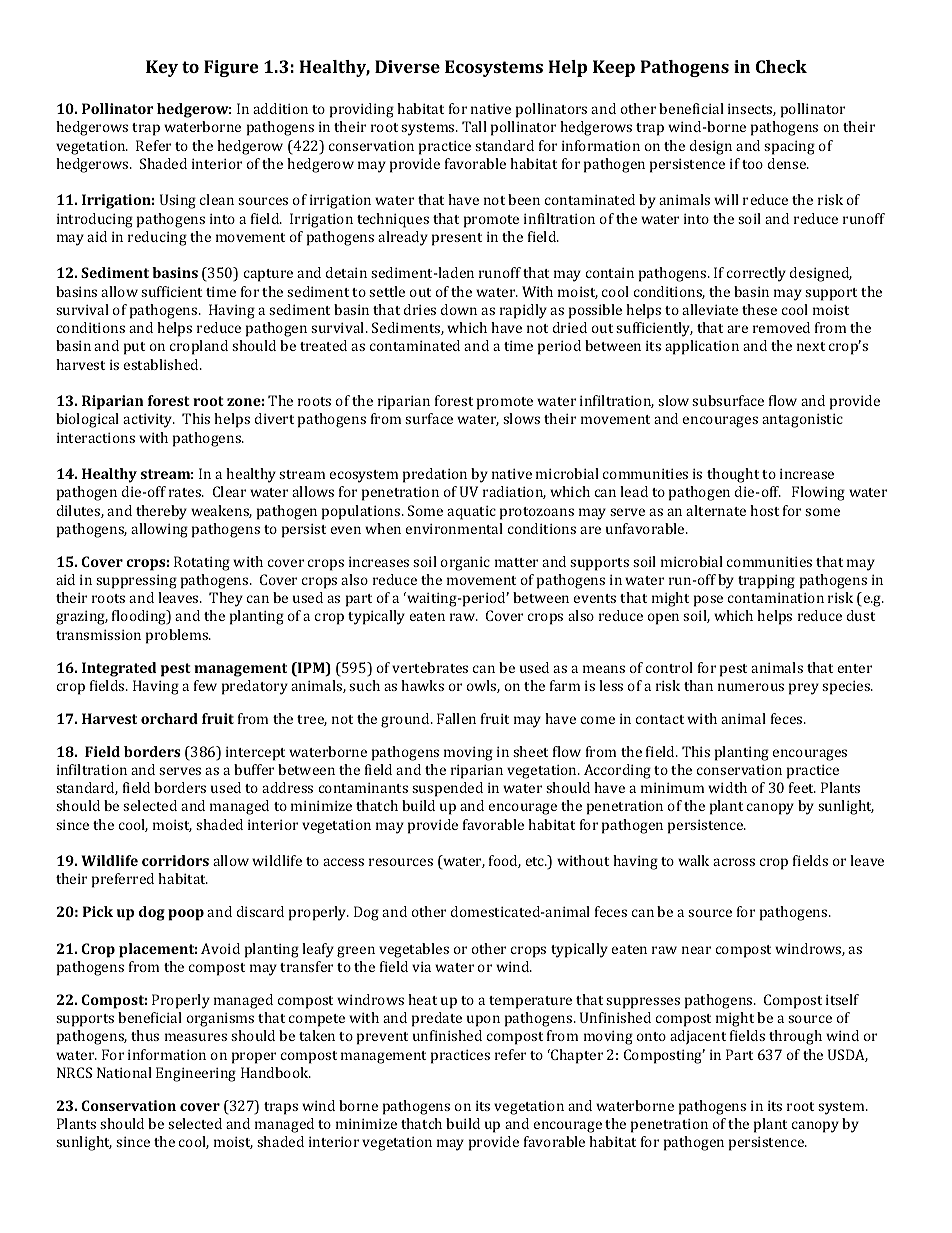  Describe the element at coordinates (781, 66) in the image. I see `Check` at that location.
